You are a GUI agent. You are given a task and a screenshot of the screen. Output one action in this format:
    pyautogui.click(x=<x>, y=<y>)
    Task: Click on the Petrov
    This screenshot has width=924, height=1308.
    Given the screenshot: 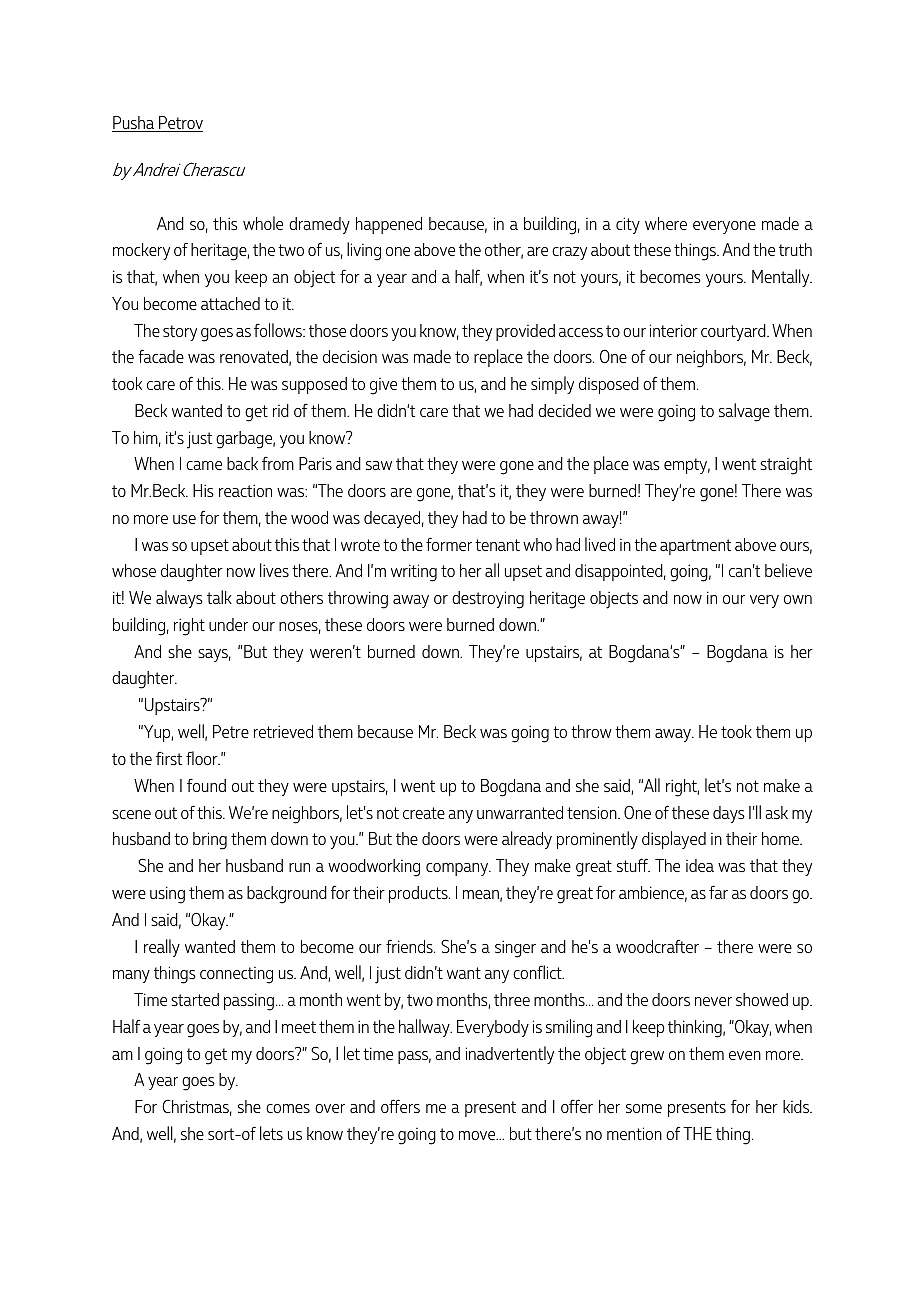 What is the action you would take?
    pyautogui.click(x=180, y=124)
